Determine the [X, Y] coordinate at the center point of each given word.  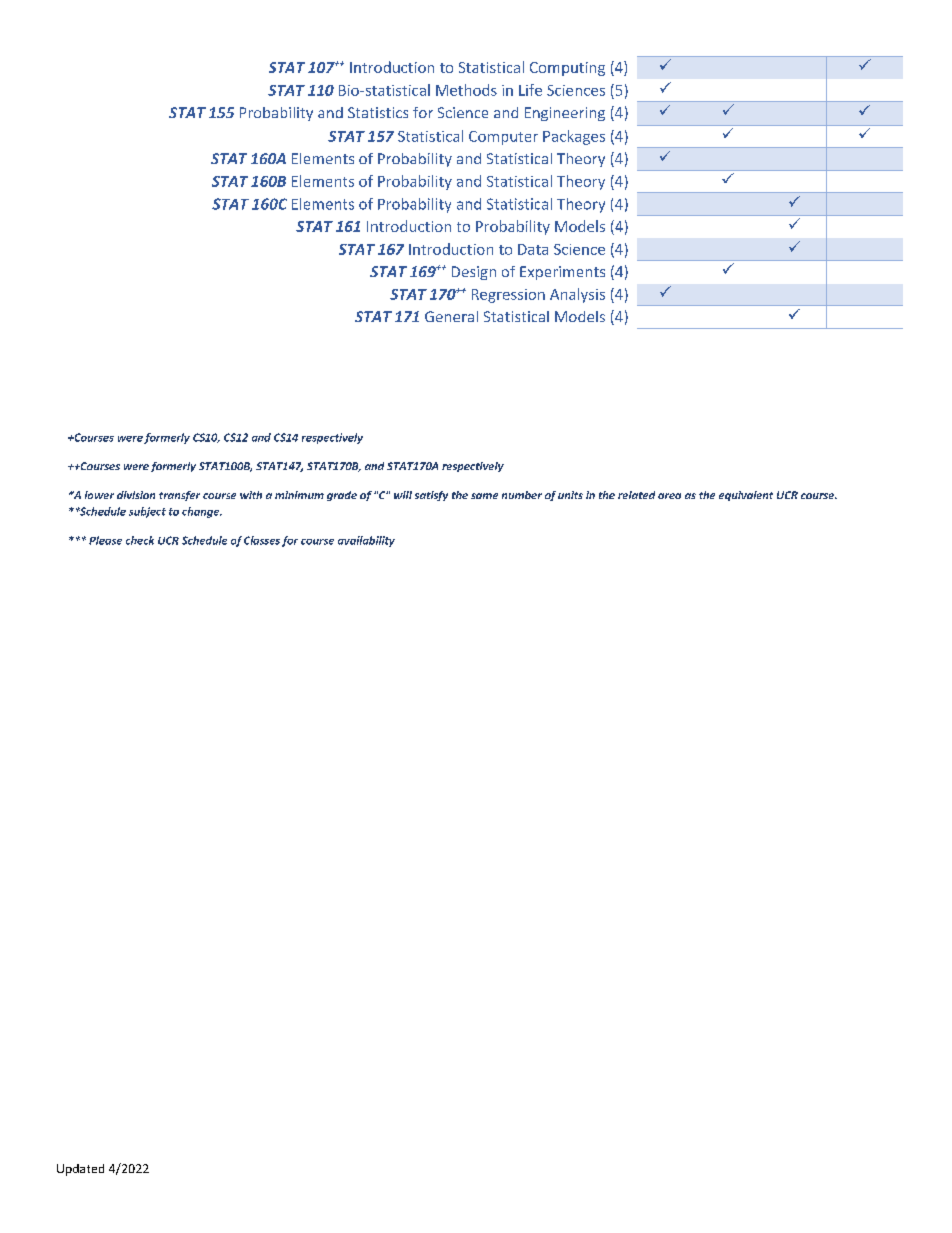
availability [366, 541]
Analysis [577, 295]
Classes [262, 540]
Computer [503, 138]
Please [105, 540]
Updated [80, 1170]
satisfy [431, 496]
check [140, 540]
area [669, 496]
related [636, 495]
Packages [574, 137]
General [451, 316]
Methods [466, 90]
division [136, 495]
